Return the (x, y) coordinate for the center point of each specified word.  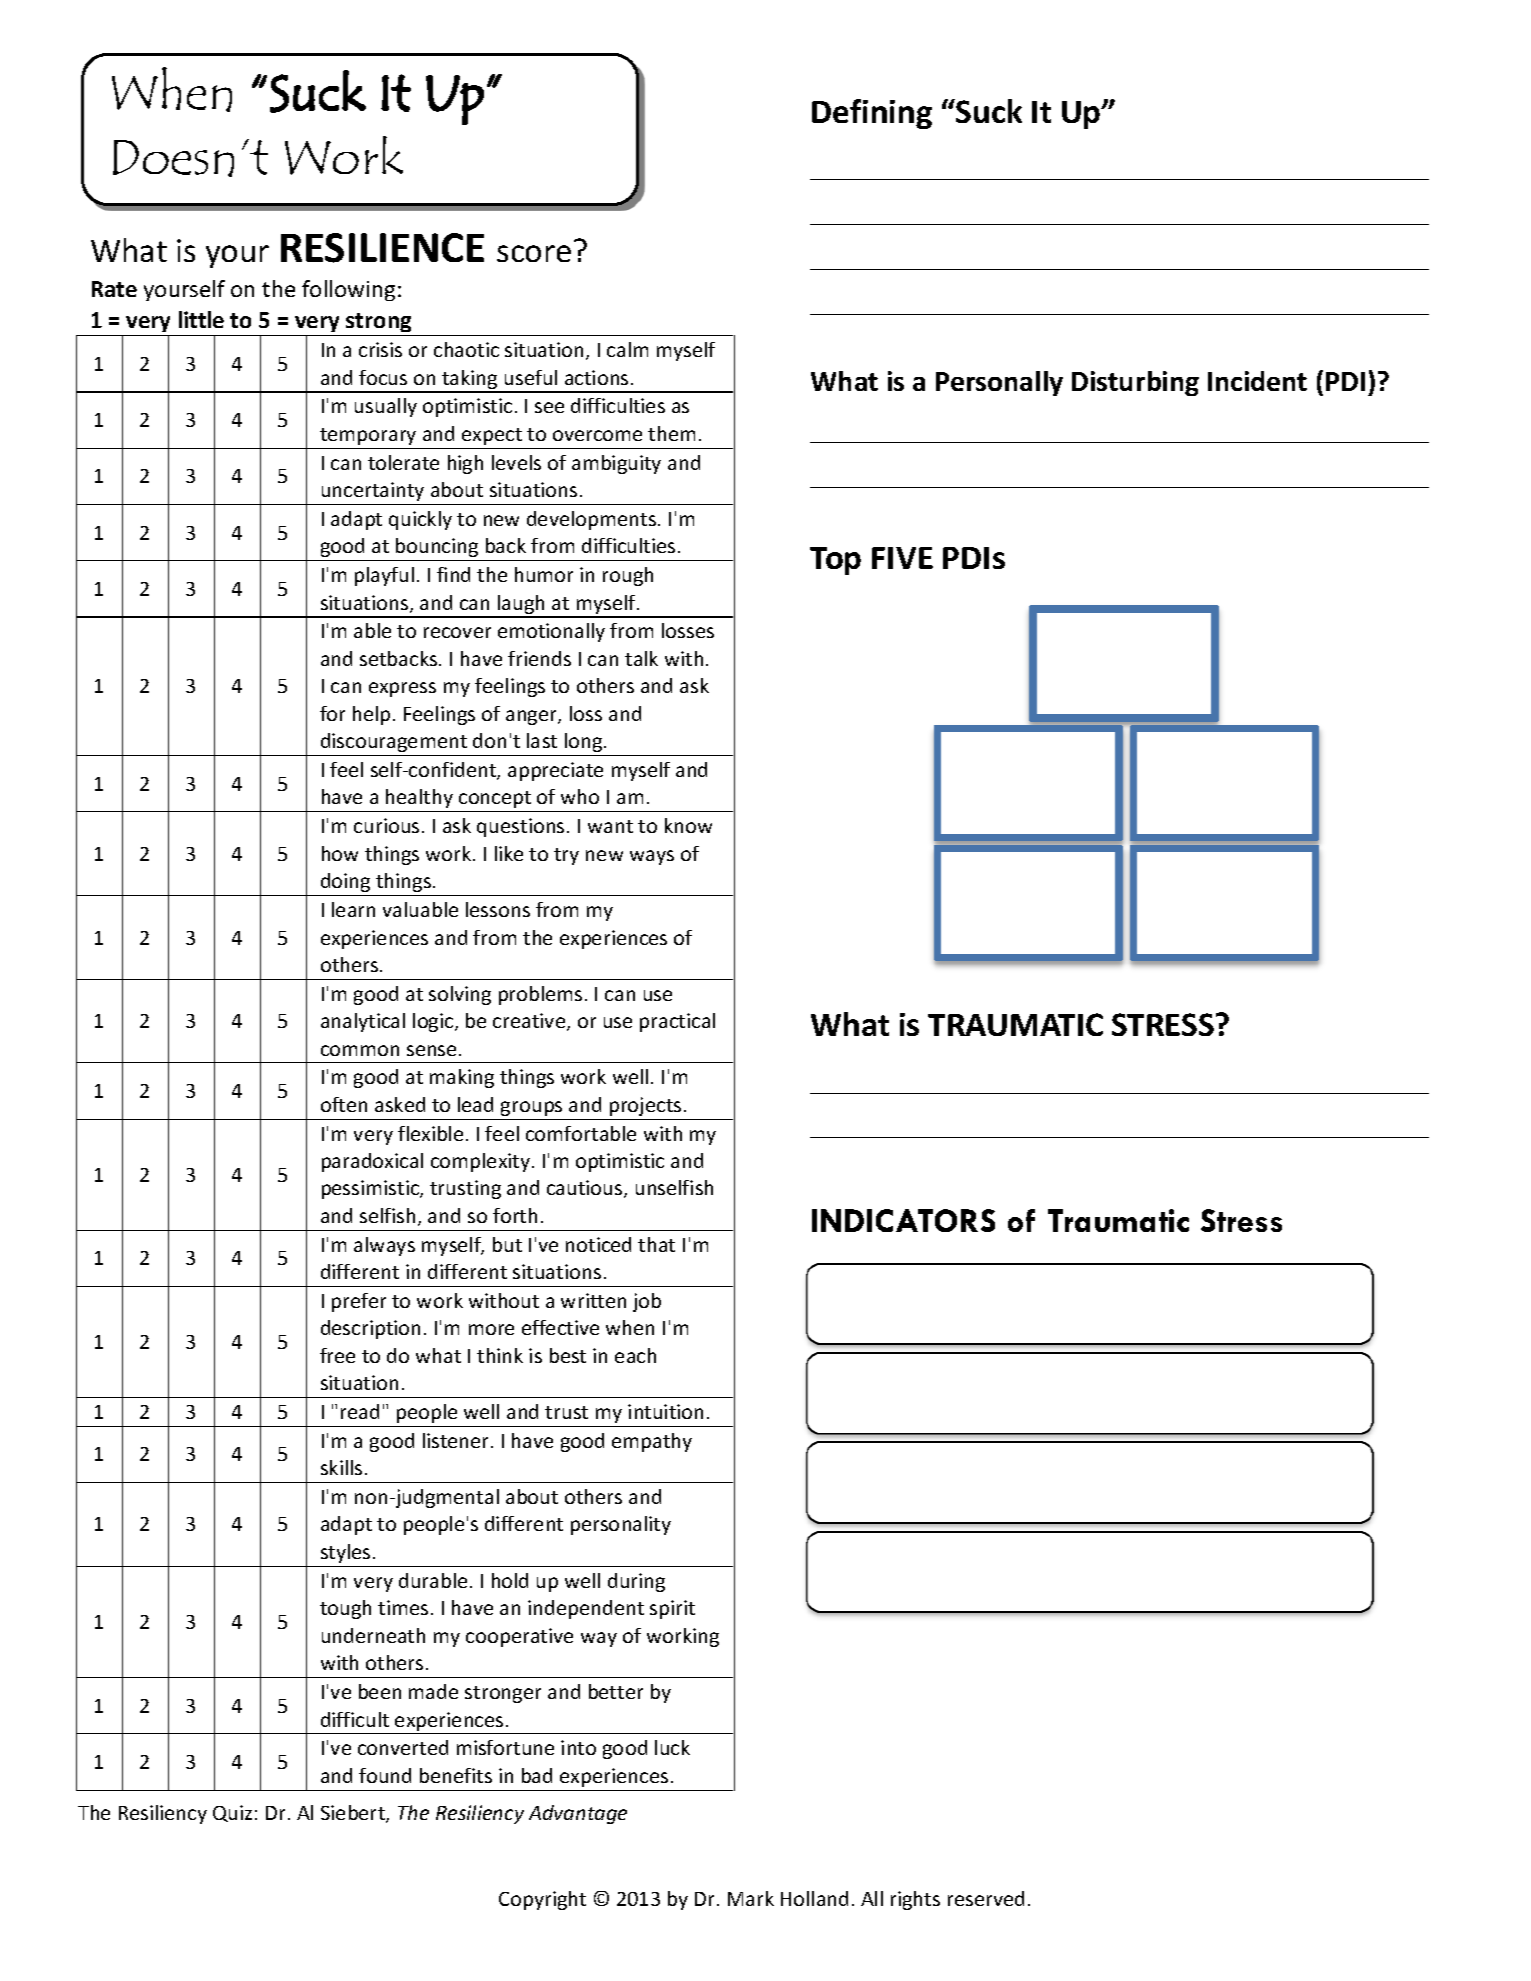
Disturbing (1135, 383)
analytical (363, 1022)
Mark (751, 1898)
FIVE (902, 558)
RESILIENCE (382, 248)
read (360, 1411)
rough (628, 576)
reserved (986, 1898)
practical (677, 1022)
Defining (872, 114)
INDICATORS (903, 1220)
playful (384, 576)
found (385, 1775)
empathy (652, 1442)
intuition (665, 1411)
